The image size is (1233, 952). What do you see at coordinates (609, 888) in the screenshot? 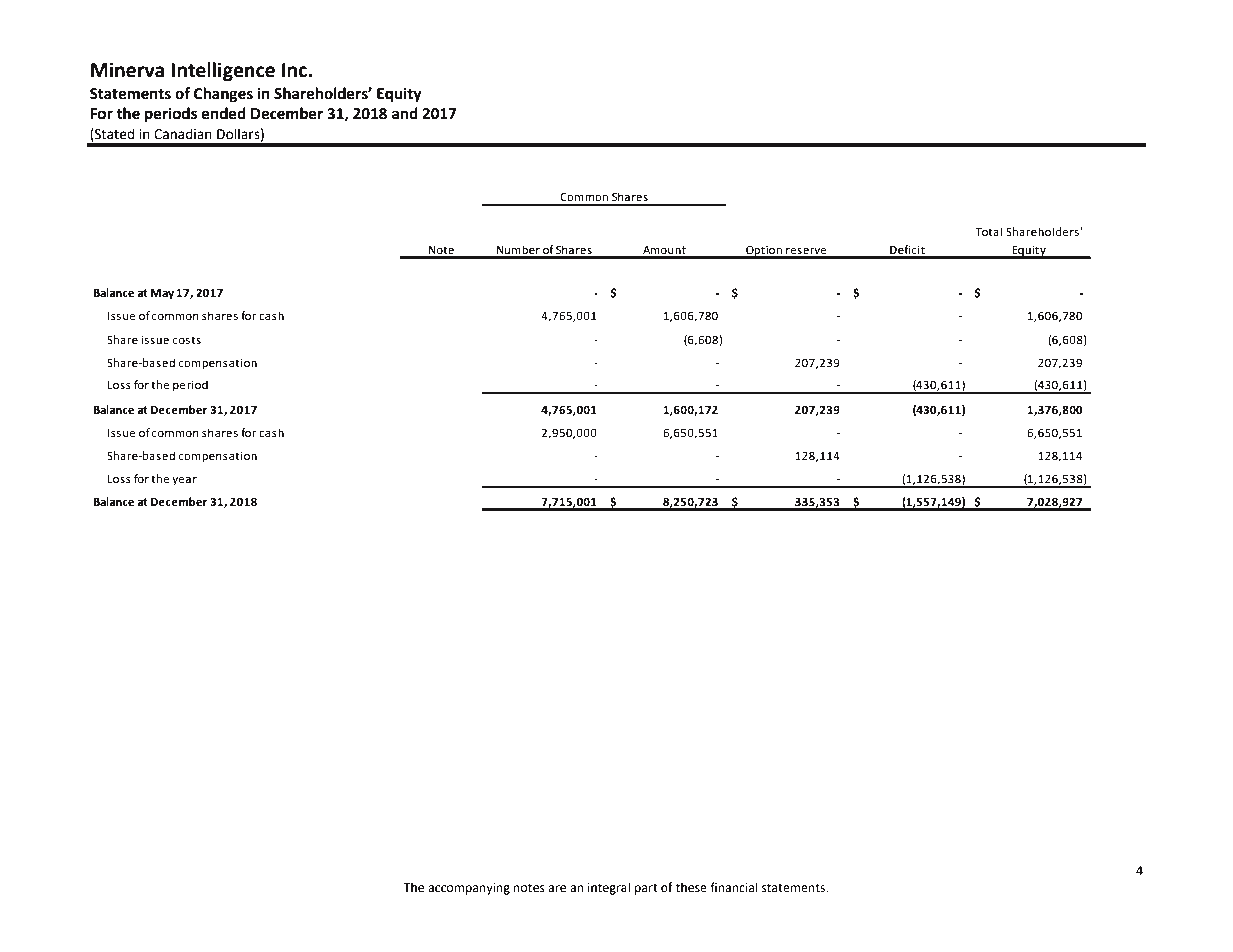
I see `integral` at bounding box center [609, 888].
